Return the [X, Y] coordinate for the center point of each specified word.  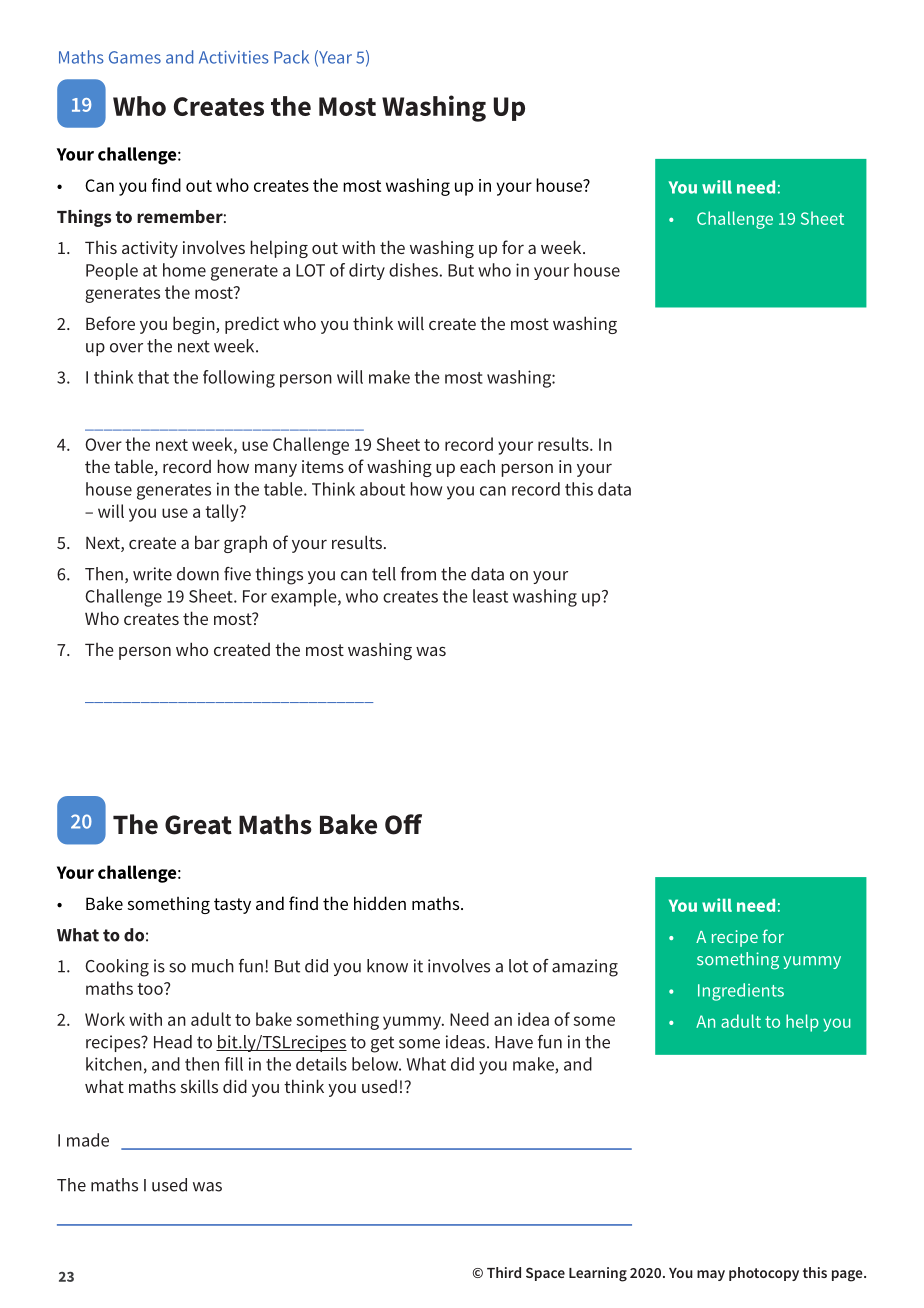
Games [135, 57]
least [490, 596]
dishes [413, 270]
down [198, 574]
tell [384, 574]
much [213, 966]
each [477, 466]
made [88, 1140]
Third [504, 1272]
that [153, 377]
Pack [291, 57]
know [387, 966]
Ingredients [741, 992]
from [418, 574]
